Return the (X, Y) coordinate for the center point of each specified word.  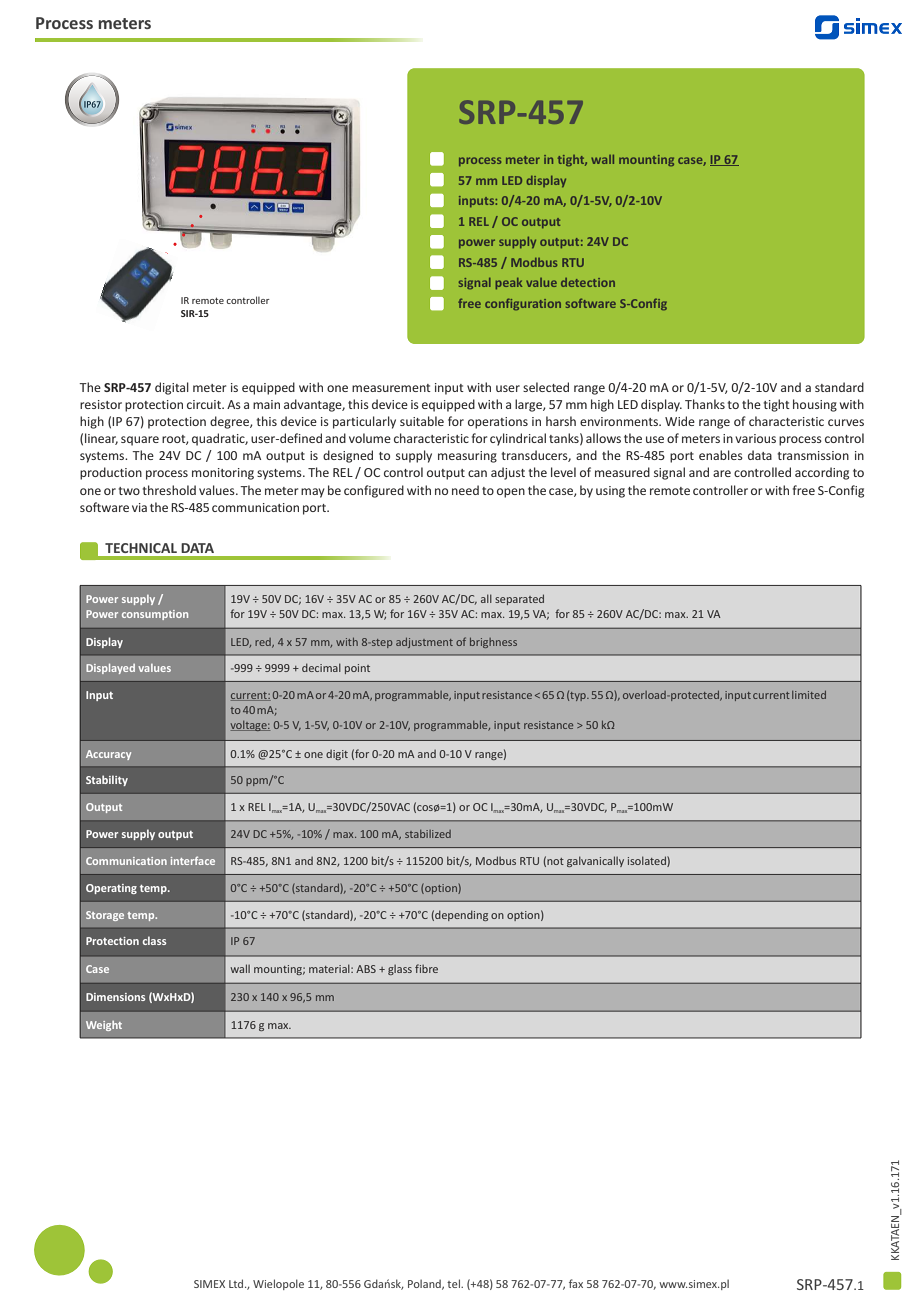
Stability (107, 780)
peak (509, 283)
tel (454, 1283)
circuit (205, 404)
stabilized (428, 834)
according (822, 473)
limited (809, 695)
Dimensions (115, 997)
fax (576, 1283)
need (465, 490)
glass (400, 970)
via (139, 507)
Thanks (705, 404)
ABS (366, 969)
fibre (426, 968)
